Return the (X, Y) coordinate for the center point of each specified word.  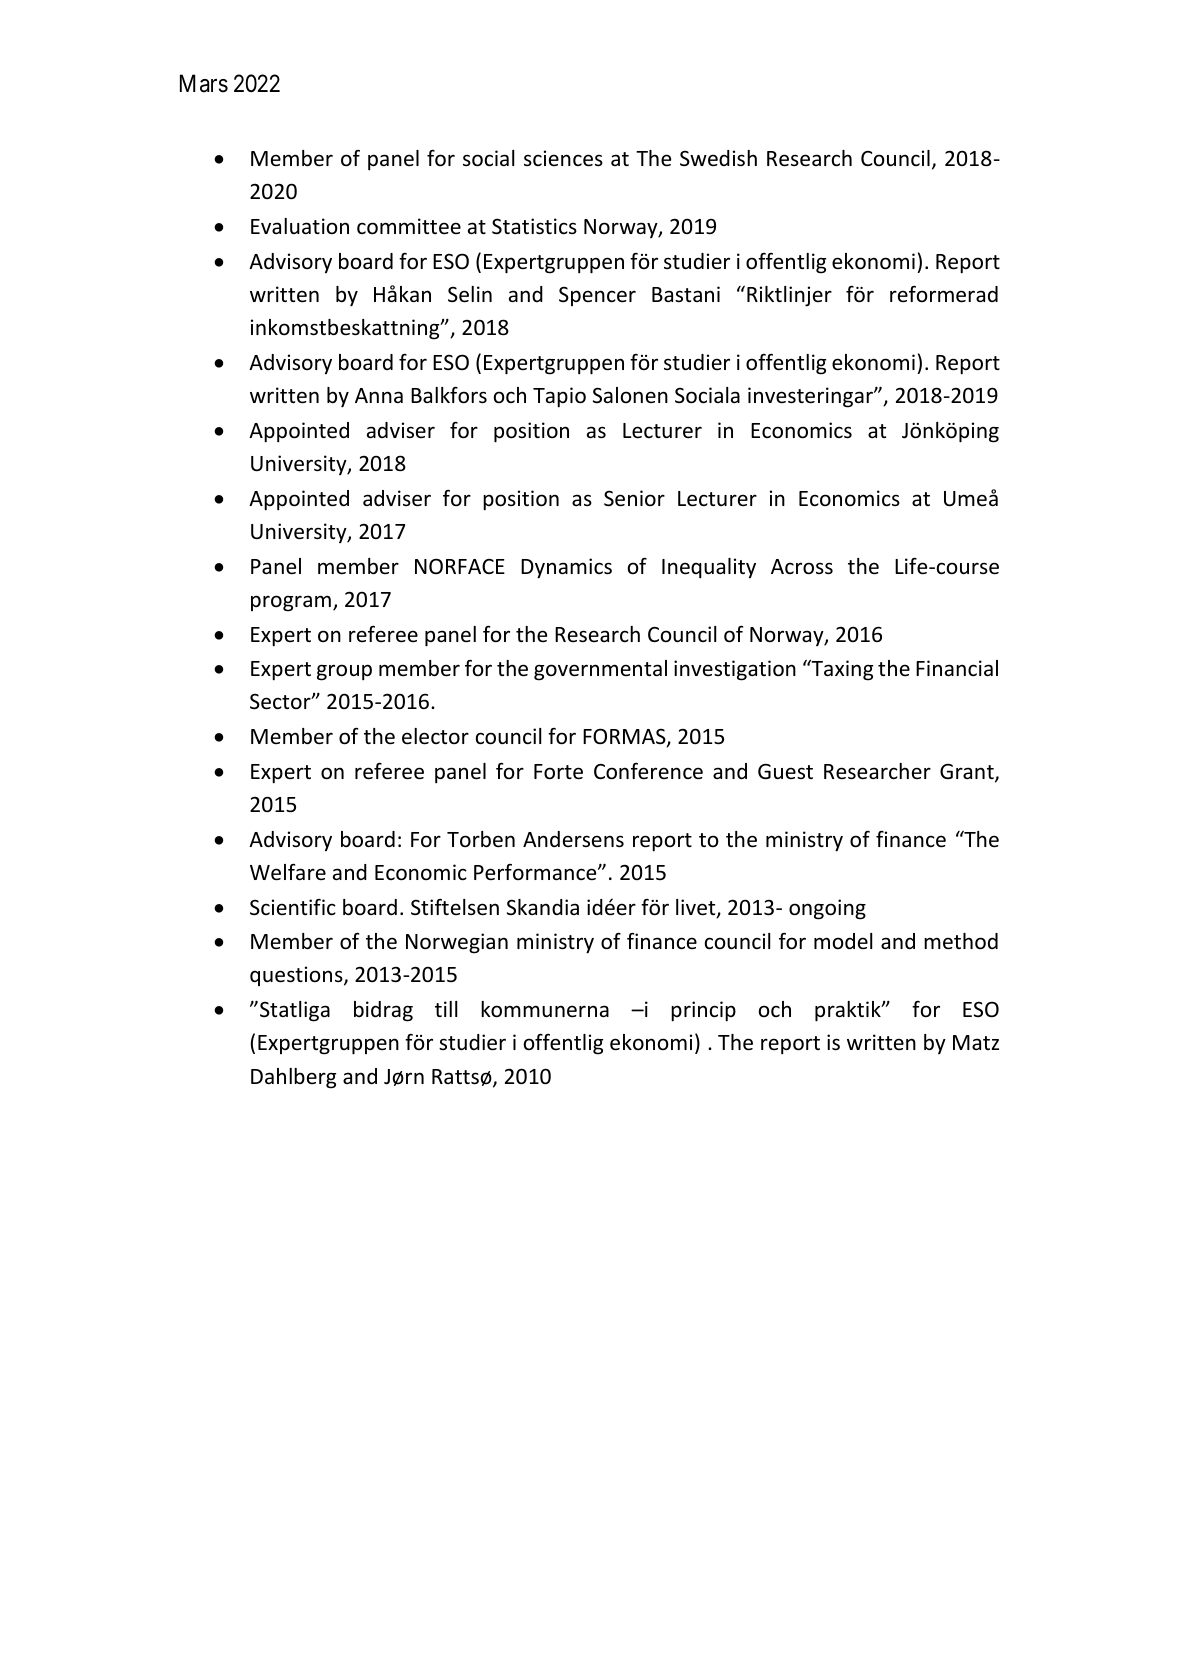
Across (802, 567)
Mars (204, 83)
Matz (976, 1042)
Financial (957, 668)
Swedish (718, 158)
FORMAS (625, 737)
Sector (281, 701)
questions (297, 976)
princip (703, 1011)
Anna (379, 395)
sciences (563, 158)
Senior (634, 498)
